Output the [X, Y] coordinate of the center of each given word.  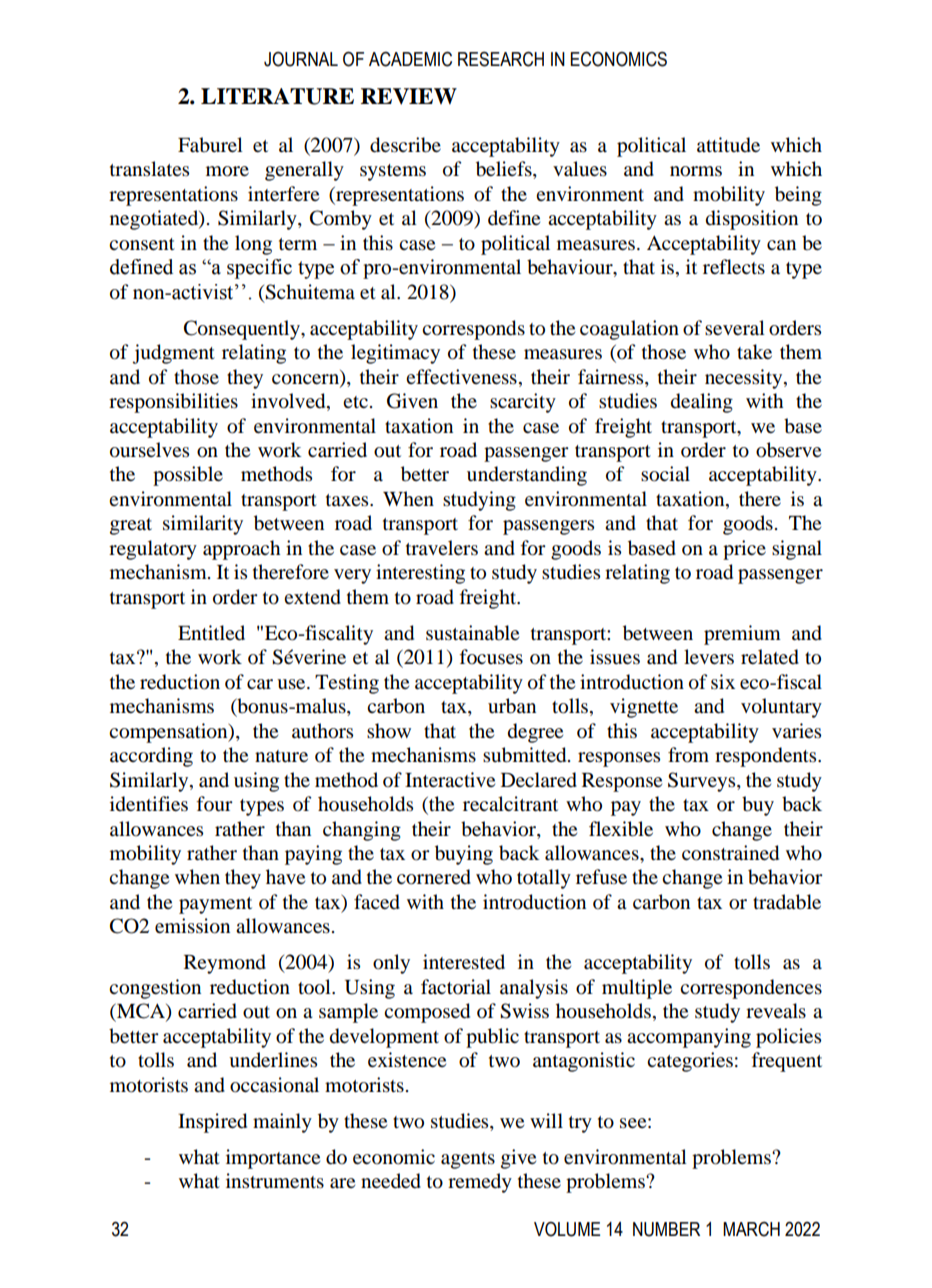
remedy [480, 1183]
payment [215, 905]
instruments [275, 1180]
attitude [728, 145]
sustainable [472, 633]
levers [709, 657]
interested [464, 962]
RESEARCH [501, 59]
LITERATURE [277, 96]
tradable [787, 902]
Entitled [211, 633]
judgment [173, 354]
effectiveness [461, 376]
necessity [745, 379]
